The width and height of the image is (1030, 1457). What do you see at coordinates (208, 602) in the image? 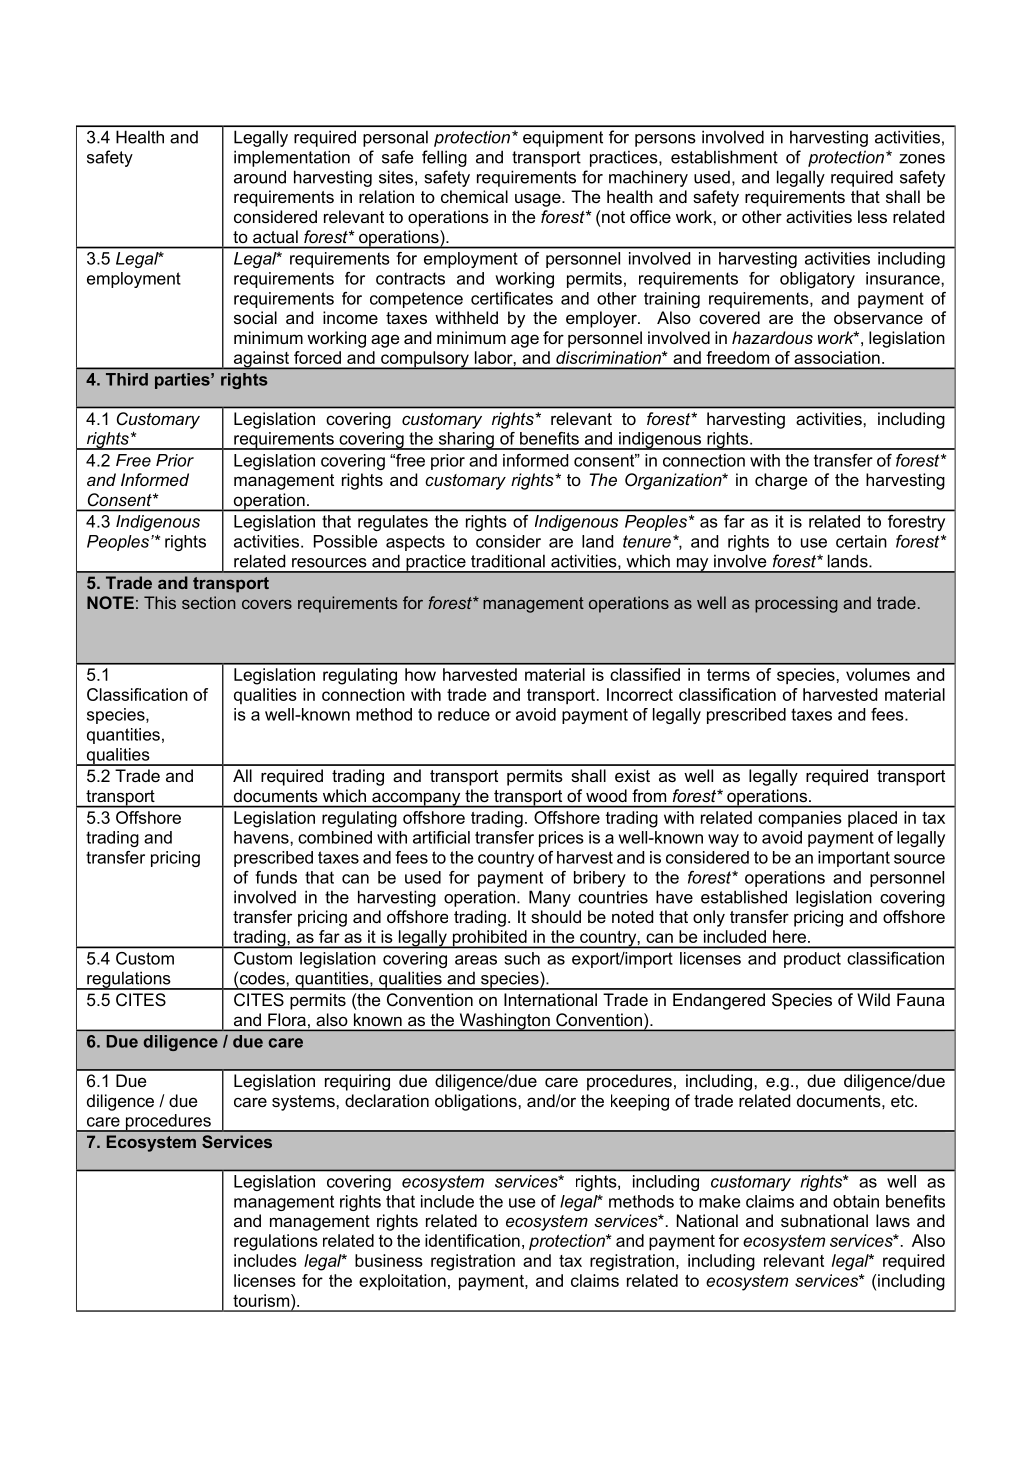
I see `section` at bounding box center [208, 602].
